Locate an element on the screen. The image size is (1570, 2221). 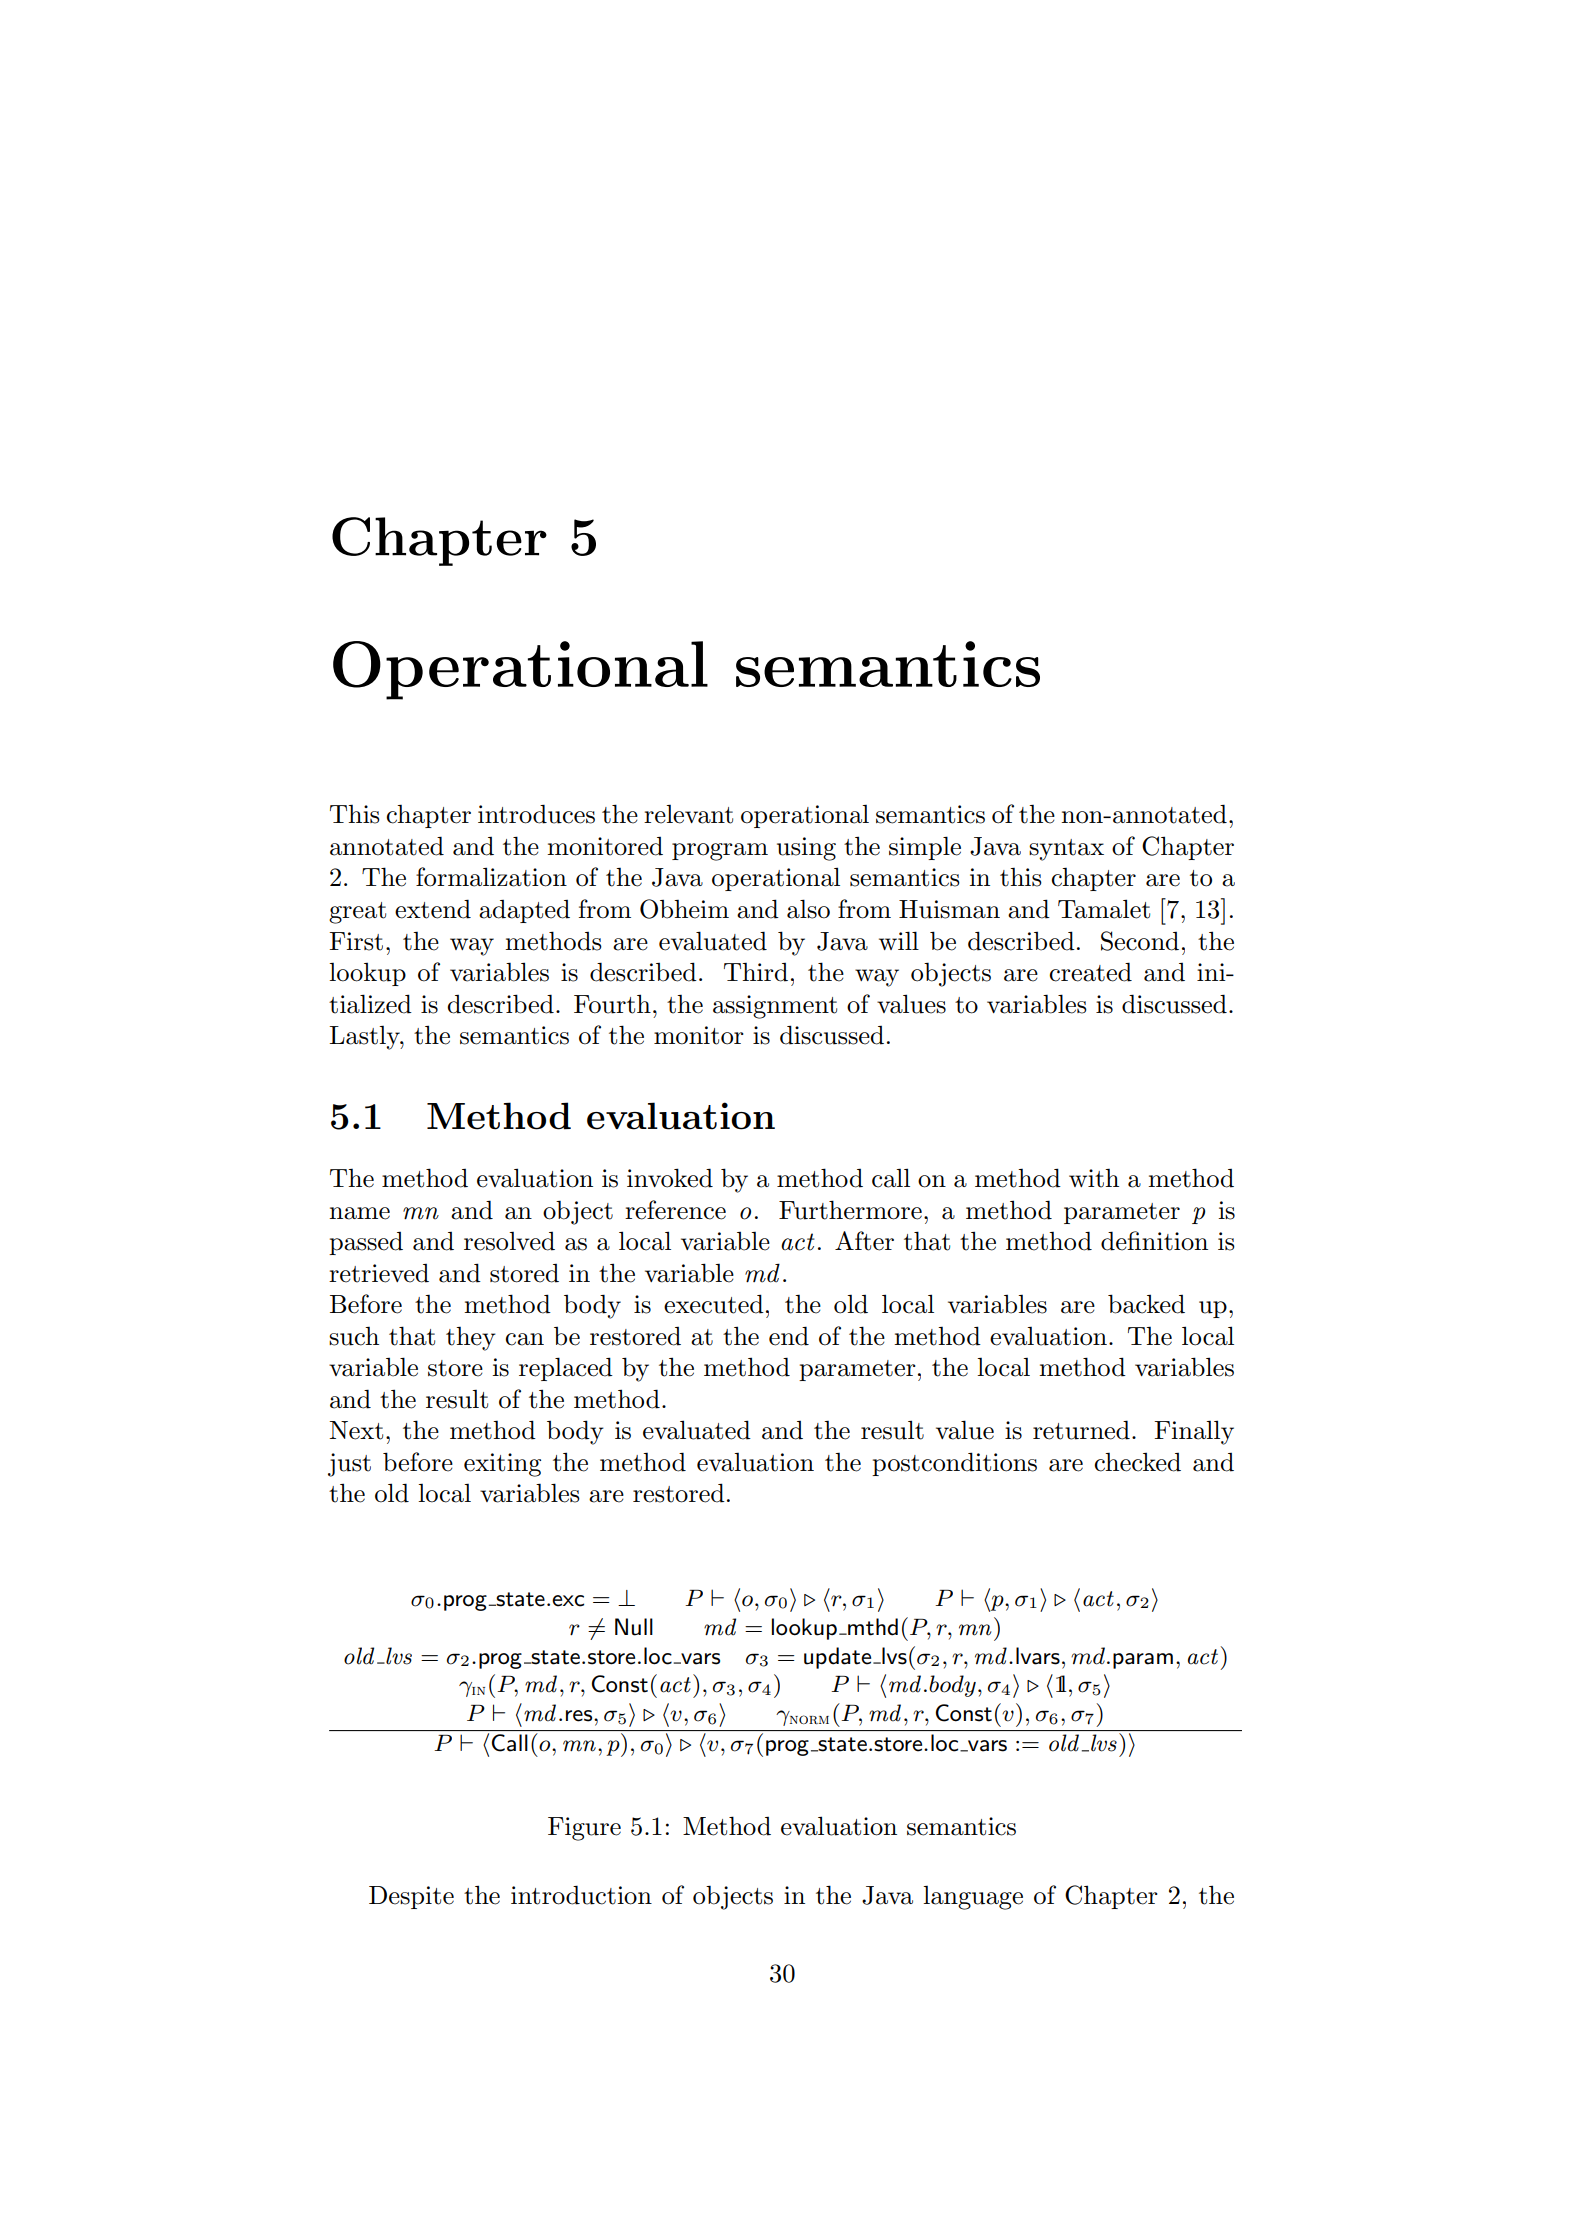
assignment is located at coordinates (775, 1007).
